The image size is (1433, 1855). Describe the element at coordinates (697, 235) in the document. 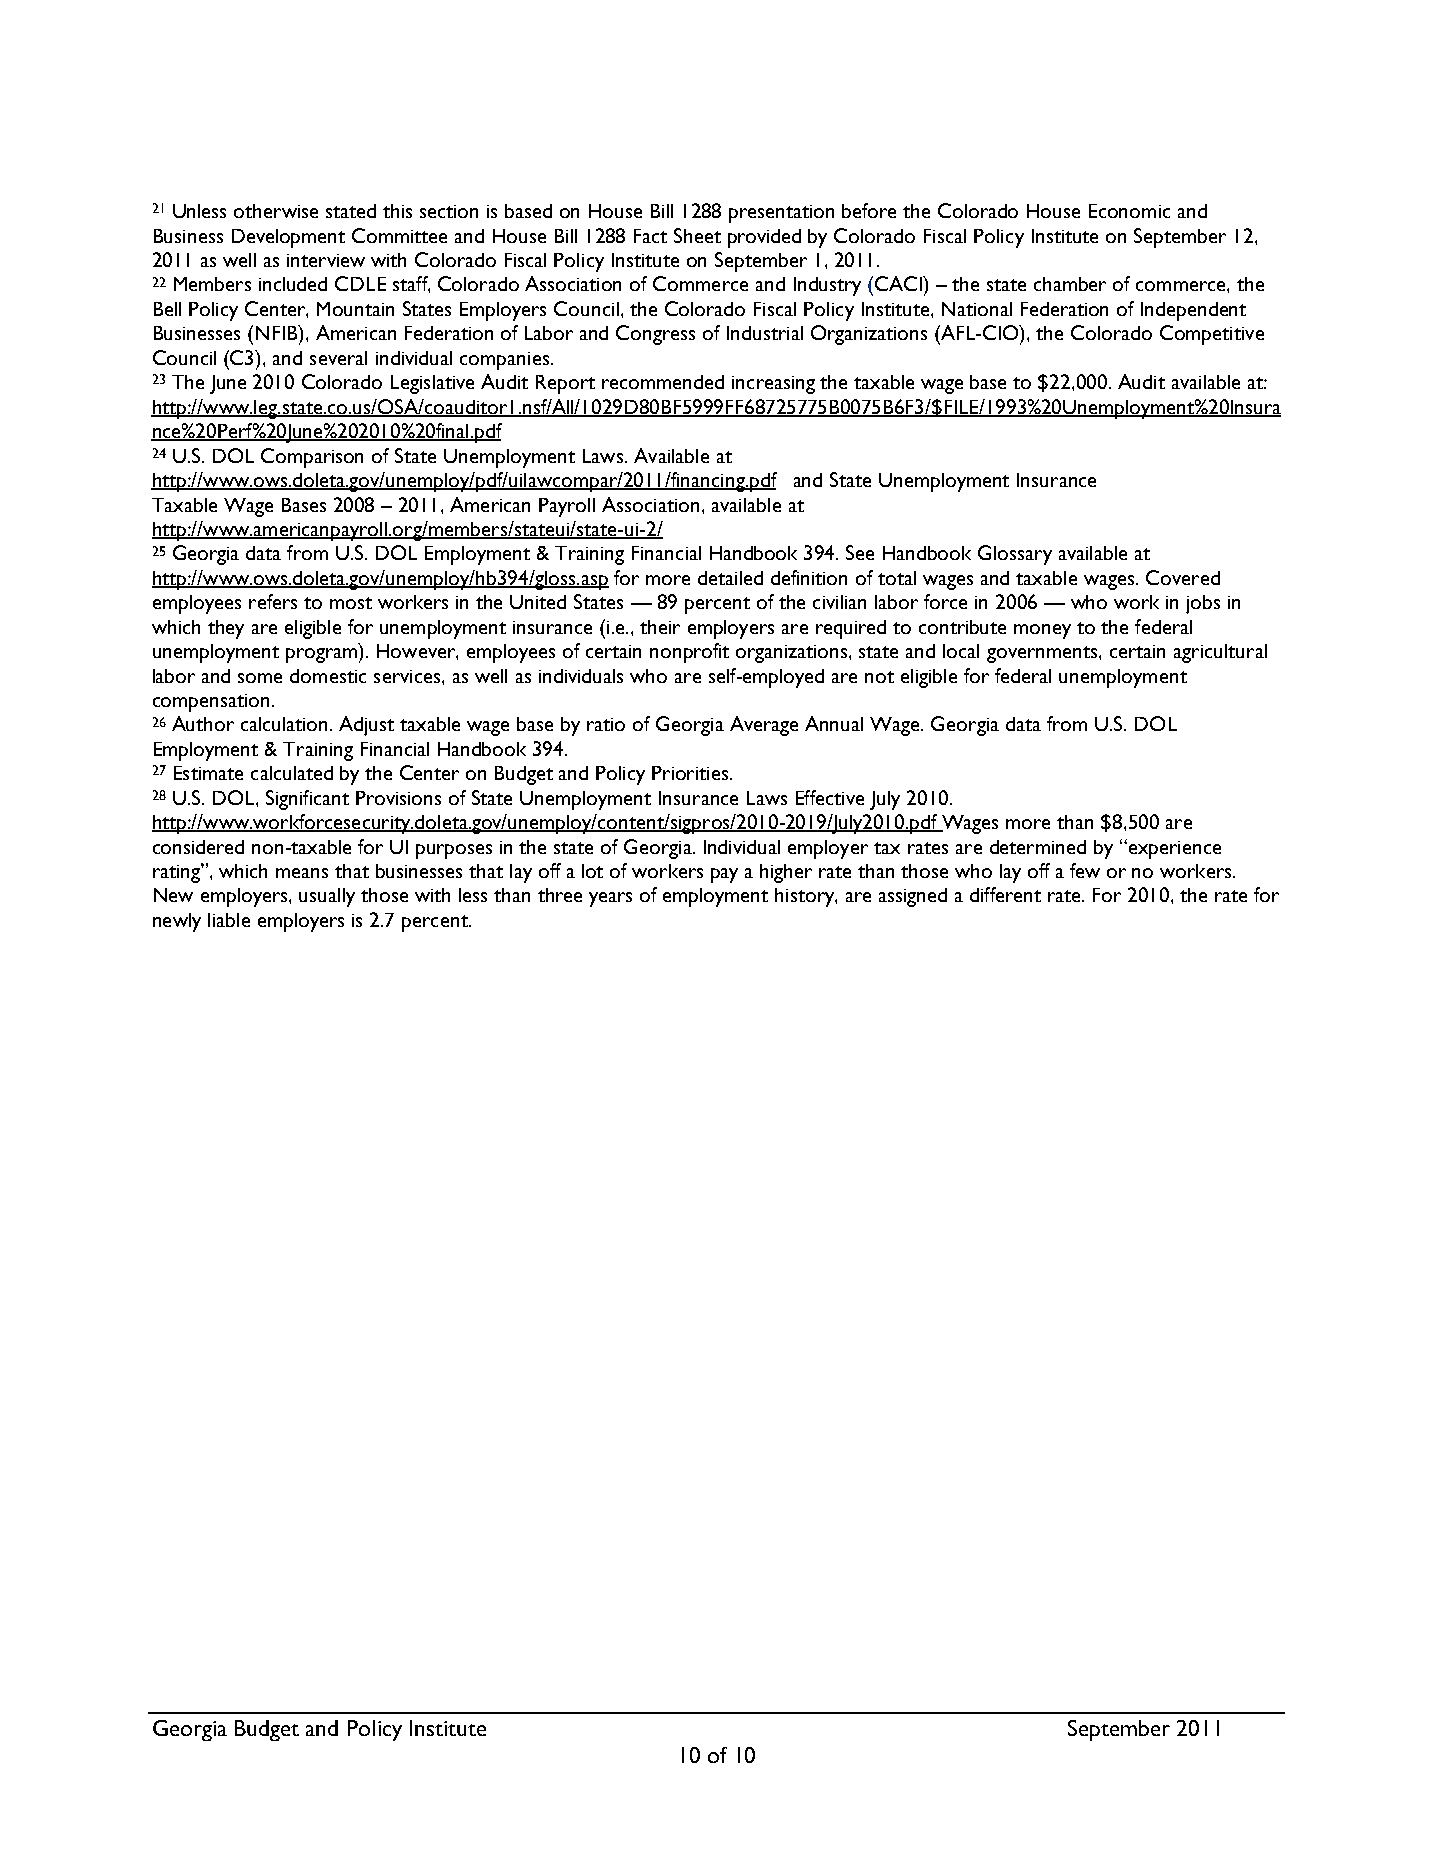

I see `Sheet` at that location.
